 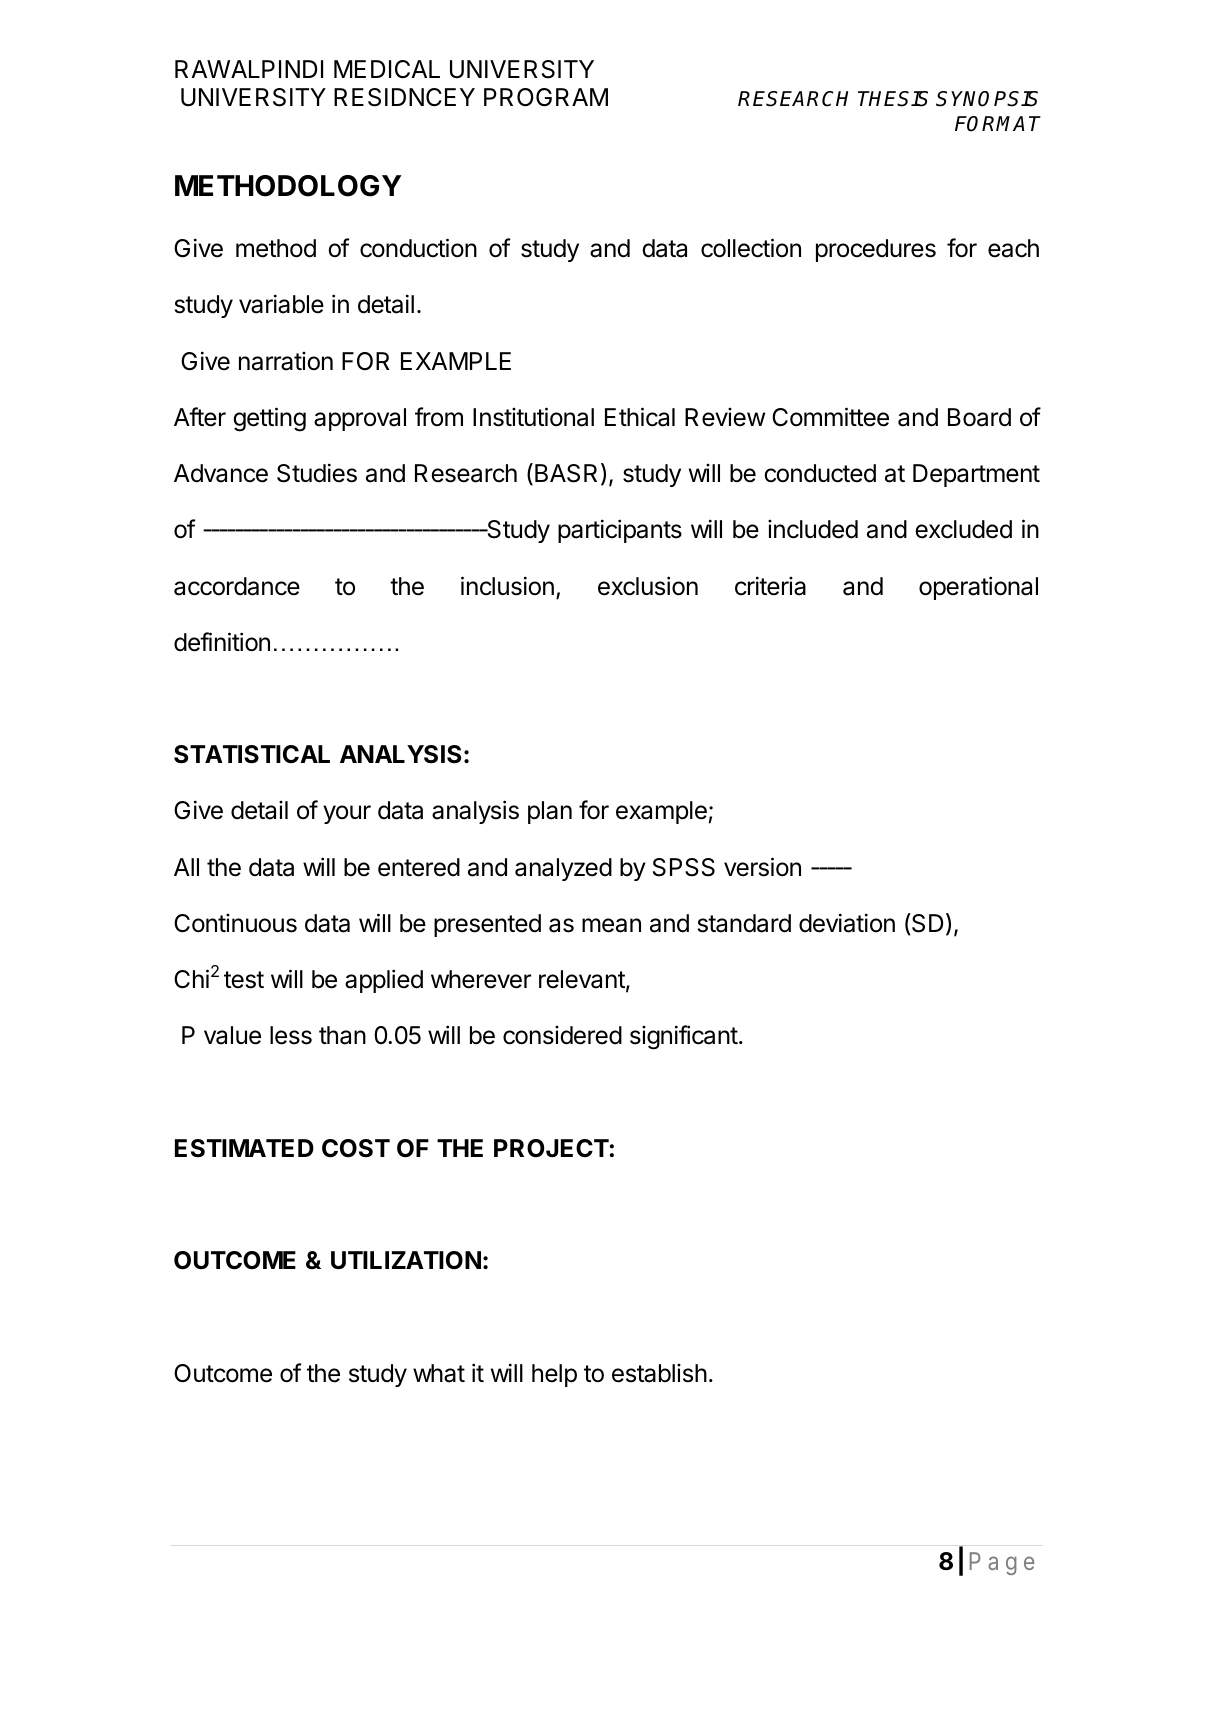 I want to click on UTILIZATION, so click(x=406, y=1260).
